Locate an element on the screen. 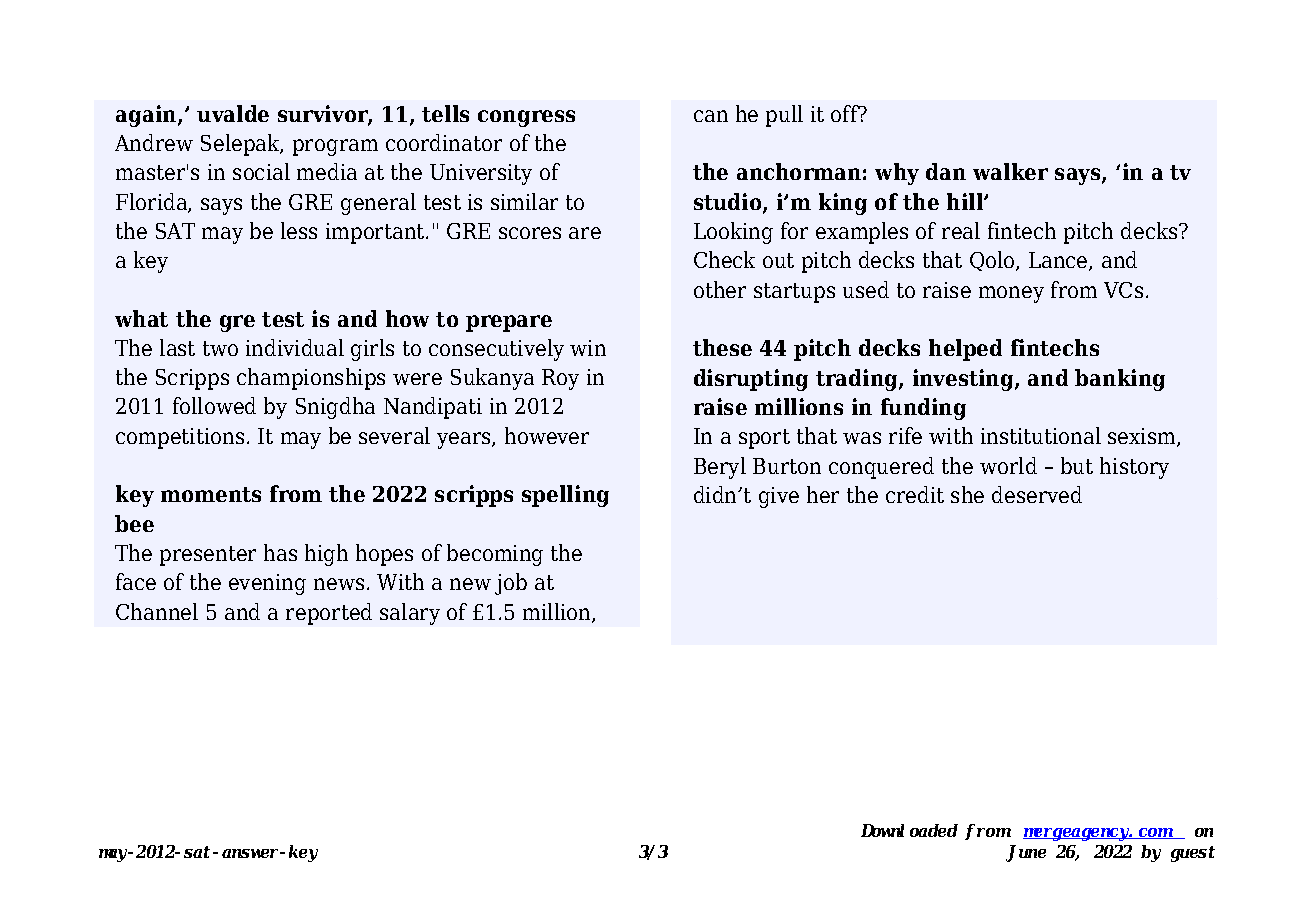 The image size is (1311, 924). money is located at coordinates (1011, 294).
